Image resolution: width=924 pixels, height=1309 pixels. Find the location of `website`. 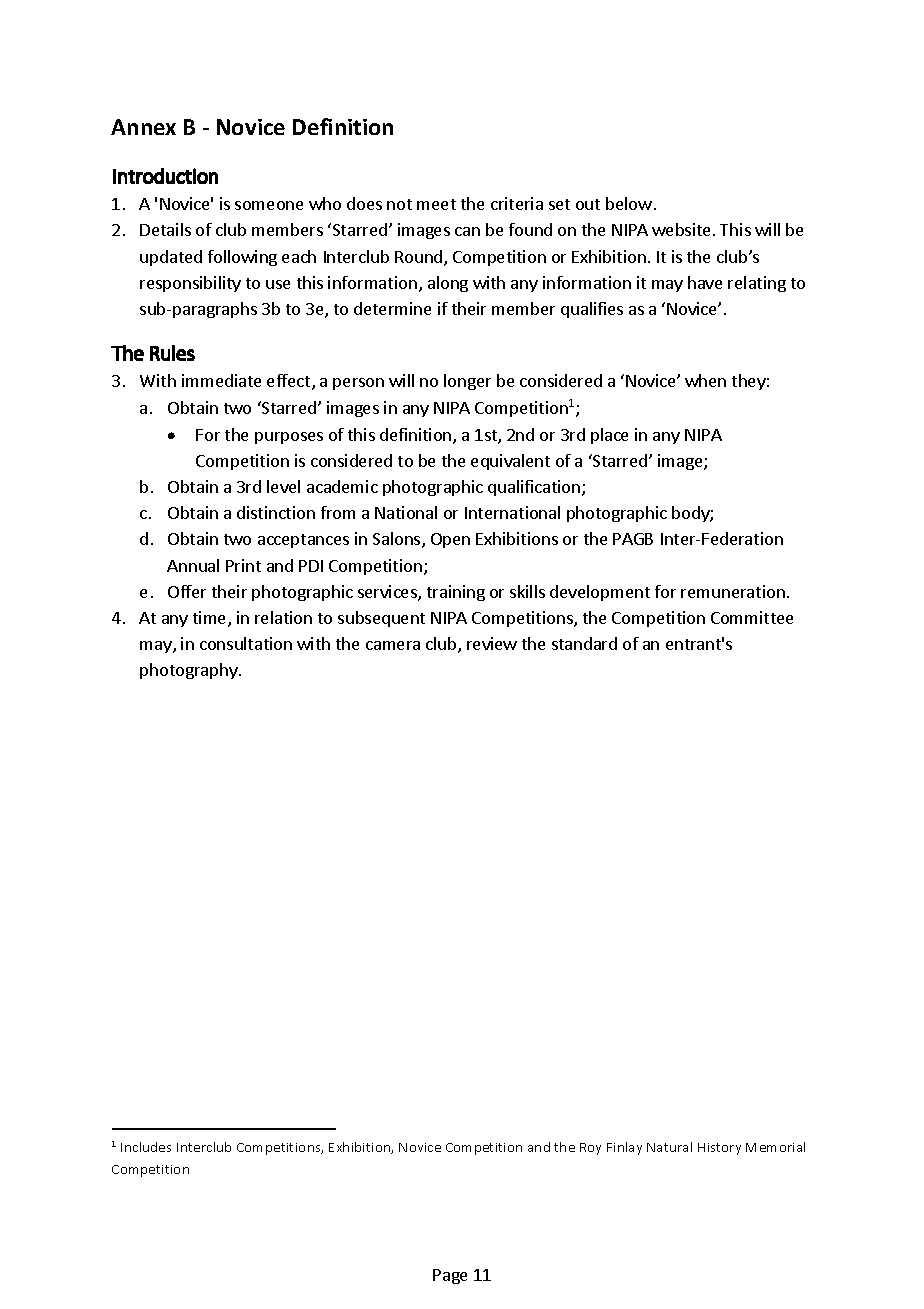

website is located at coordinates (683, 229).
